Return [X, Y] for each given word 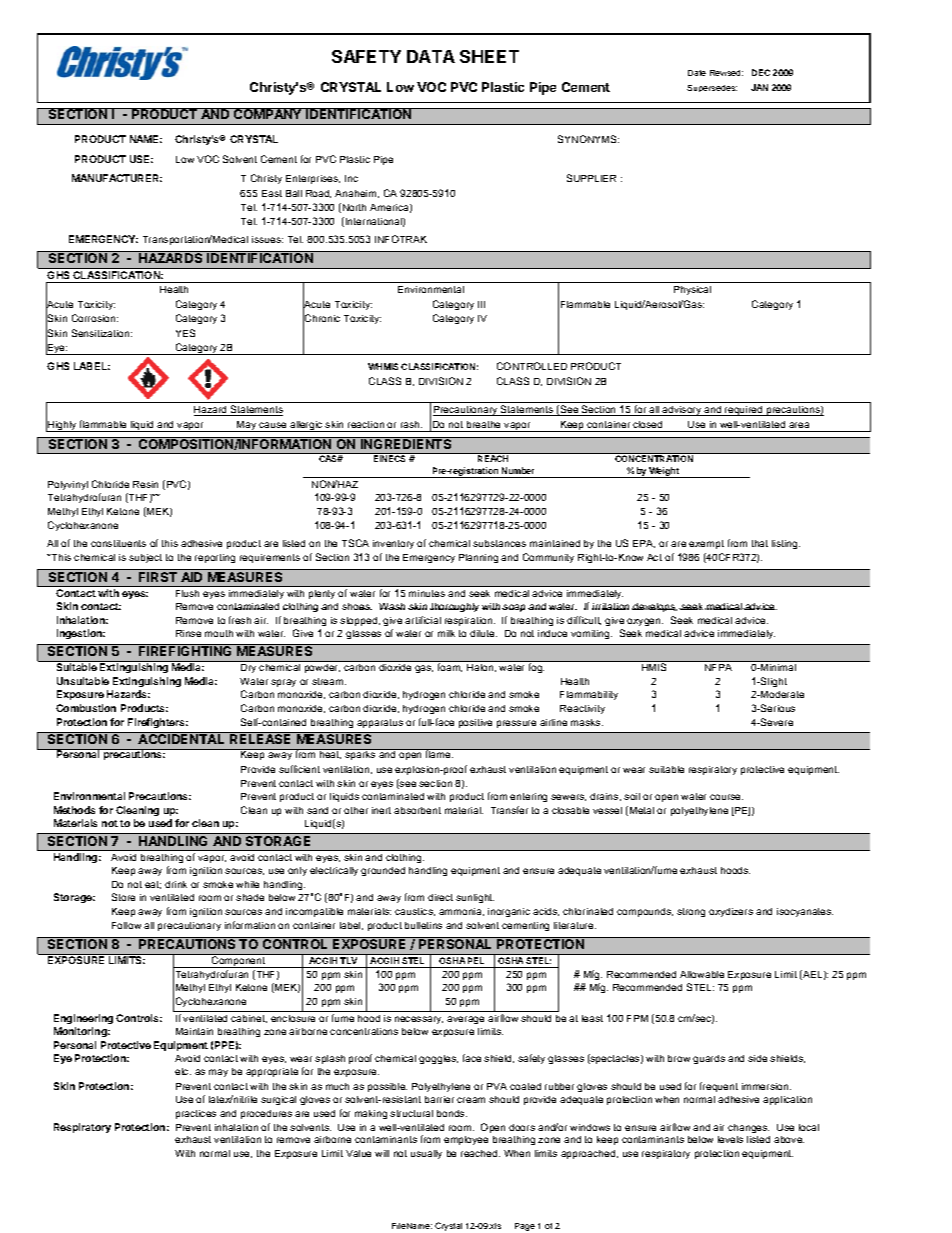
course [726, 797]
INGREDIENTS [406, 443]
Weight [664, 472]
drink [176, 884]
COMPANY [268, 113]
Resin [145, 484]
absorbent [417, 810]
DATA [431, 56]
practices [196, 1114]
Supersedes [712, 88]
